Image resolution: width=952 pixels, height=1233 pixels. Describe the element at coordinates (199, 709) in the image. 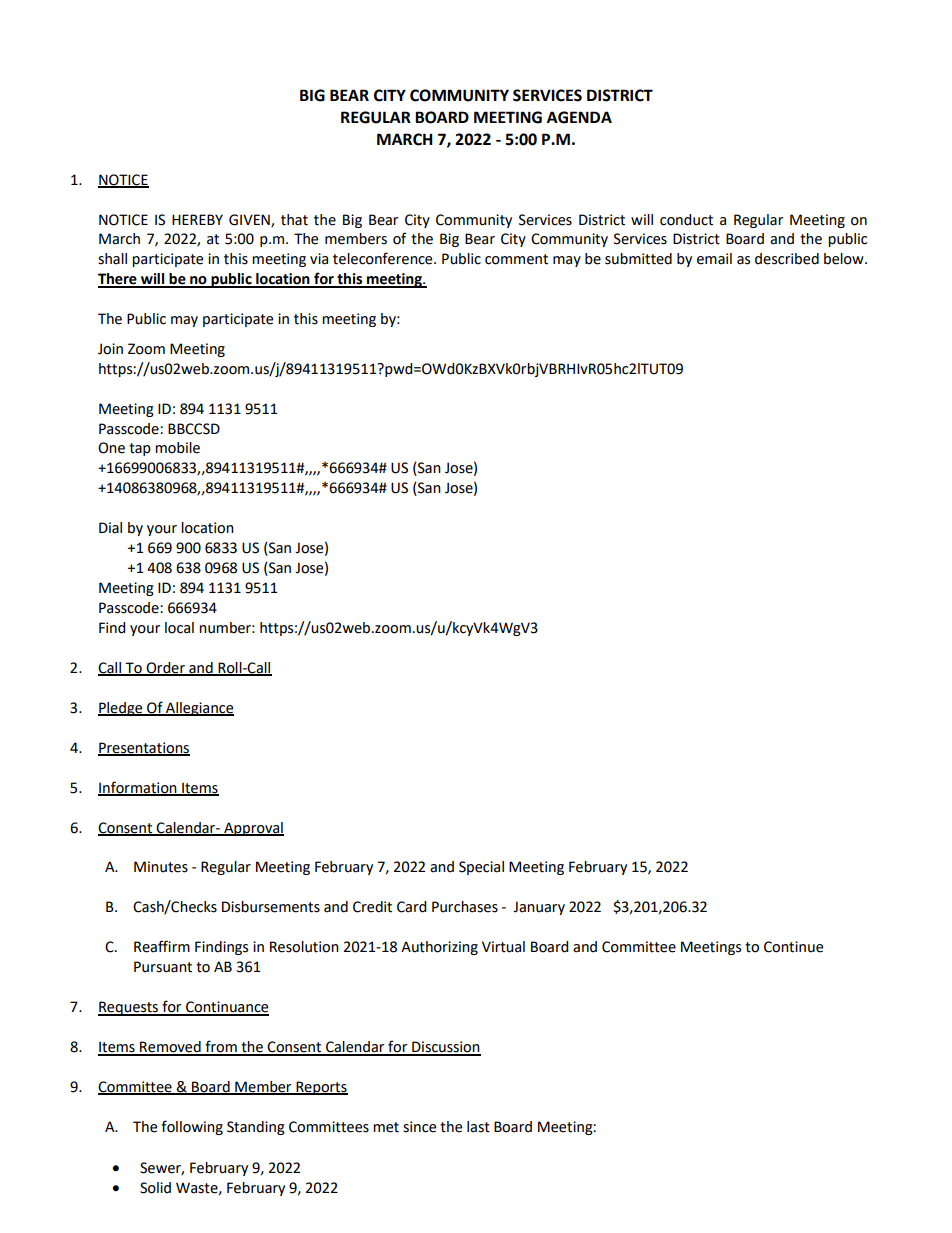

I see `Allegiance` at that location.
